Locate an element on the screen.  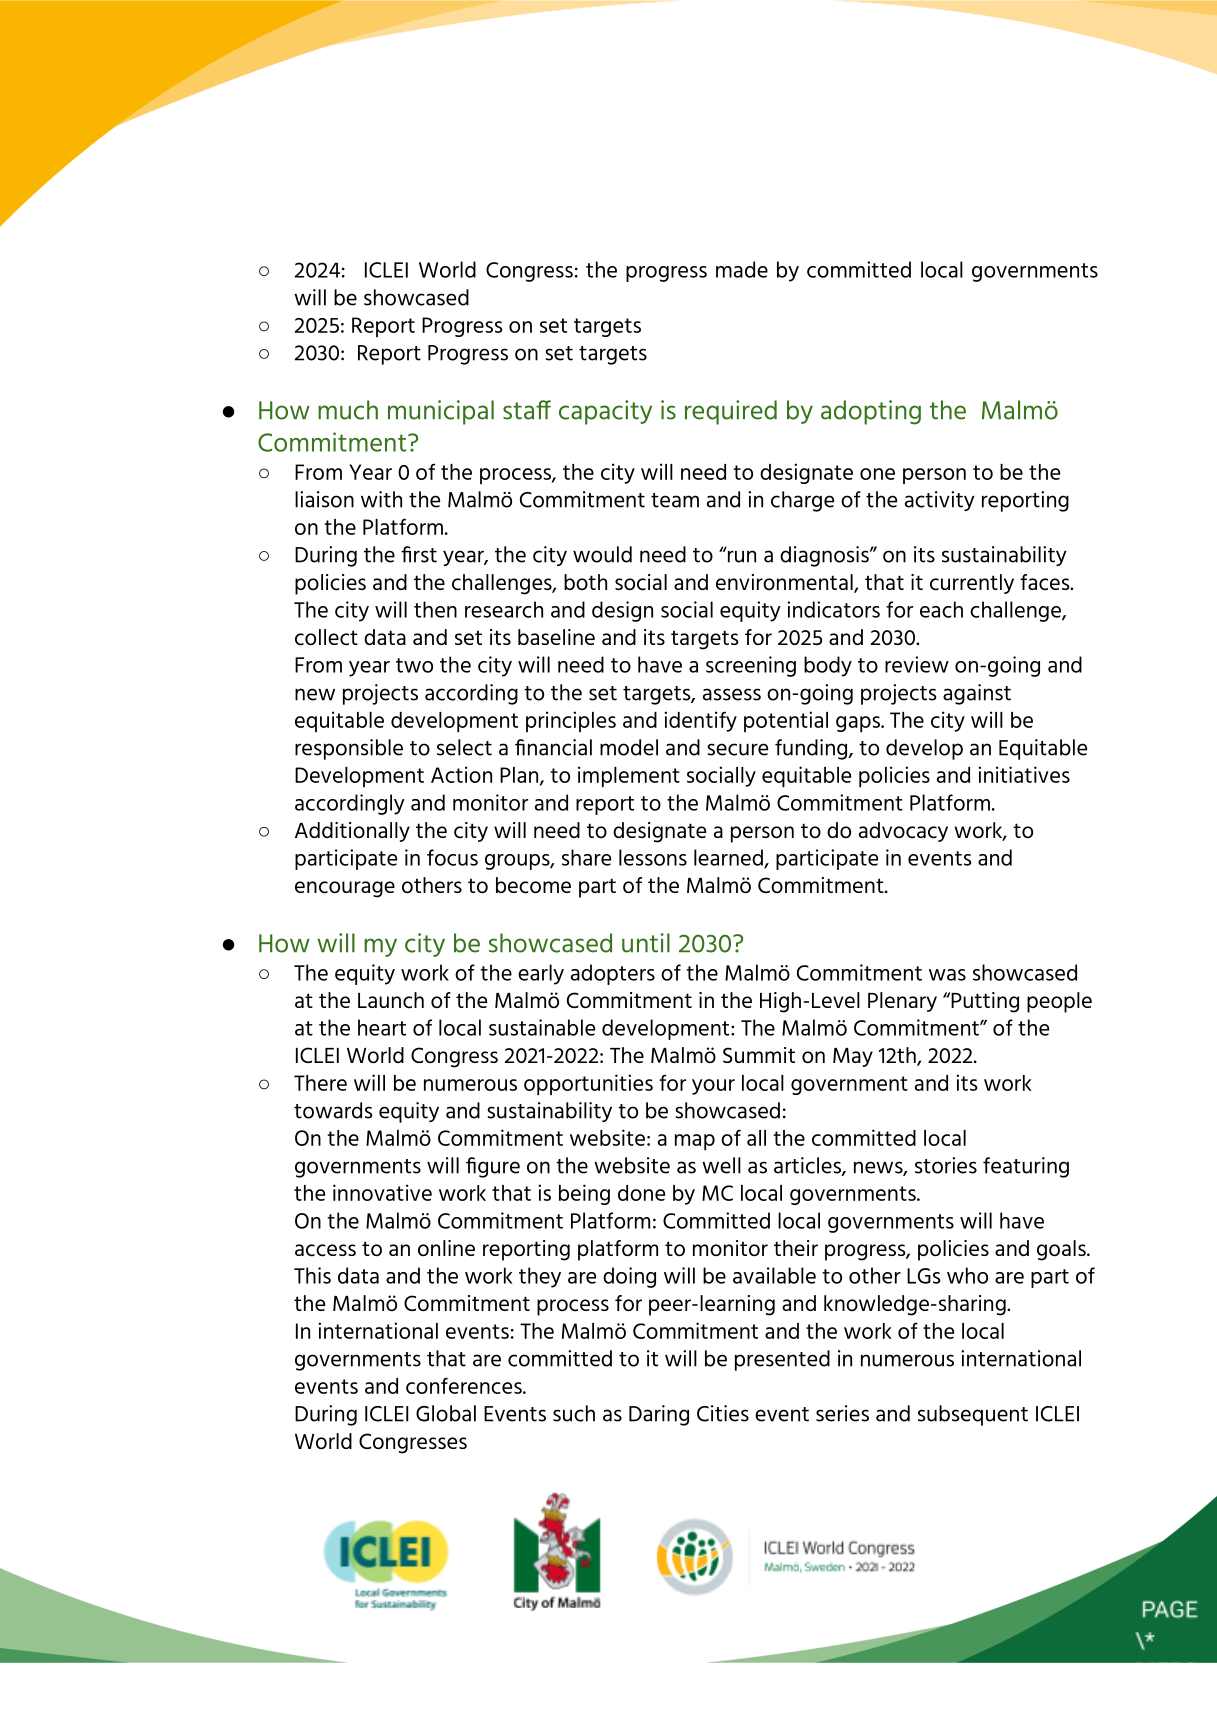
Summit is located at coordinates (759, 1055).
